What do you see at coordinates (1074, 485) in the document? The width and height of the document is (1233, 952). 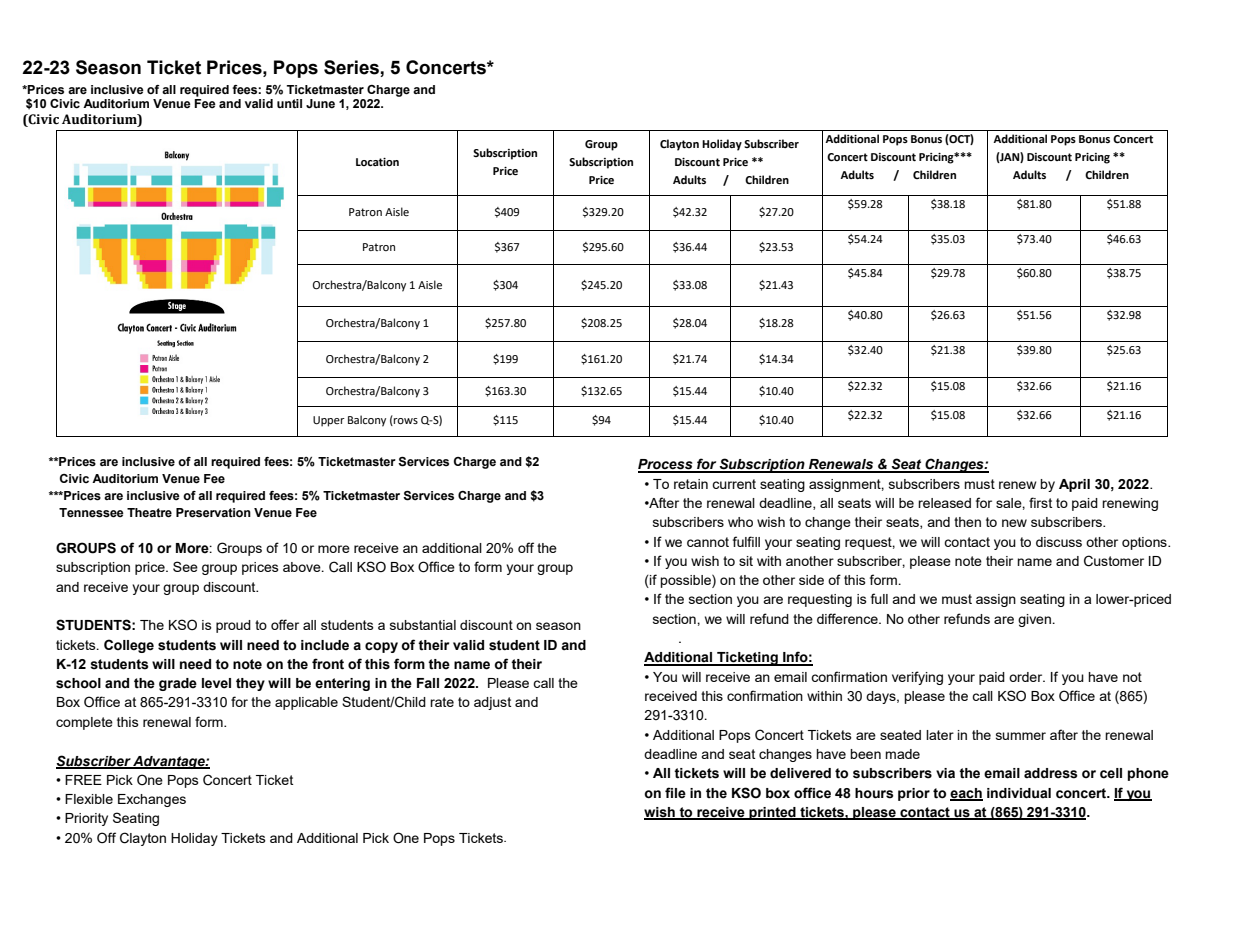 I see `April` at bounding box center [1074, 485].
